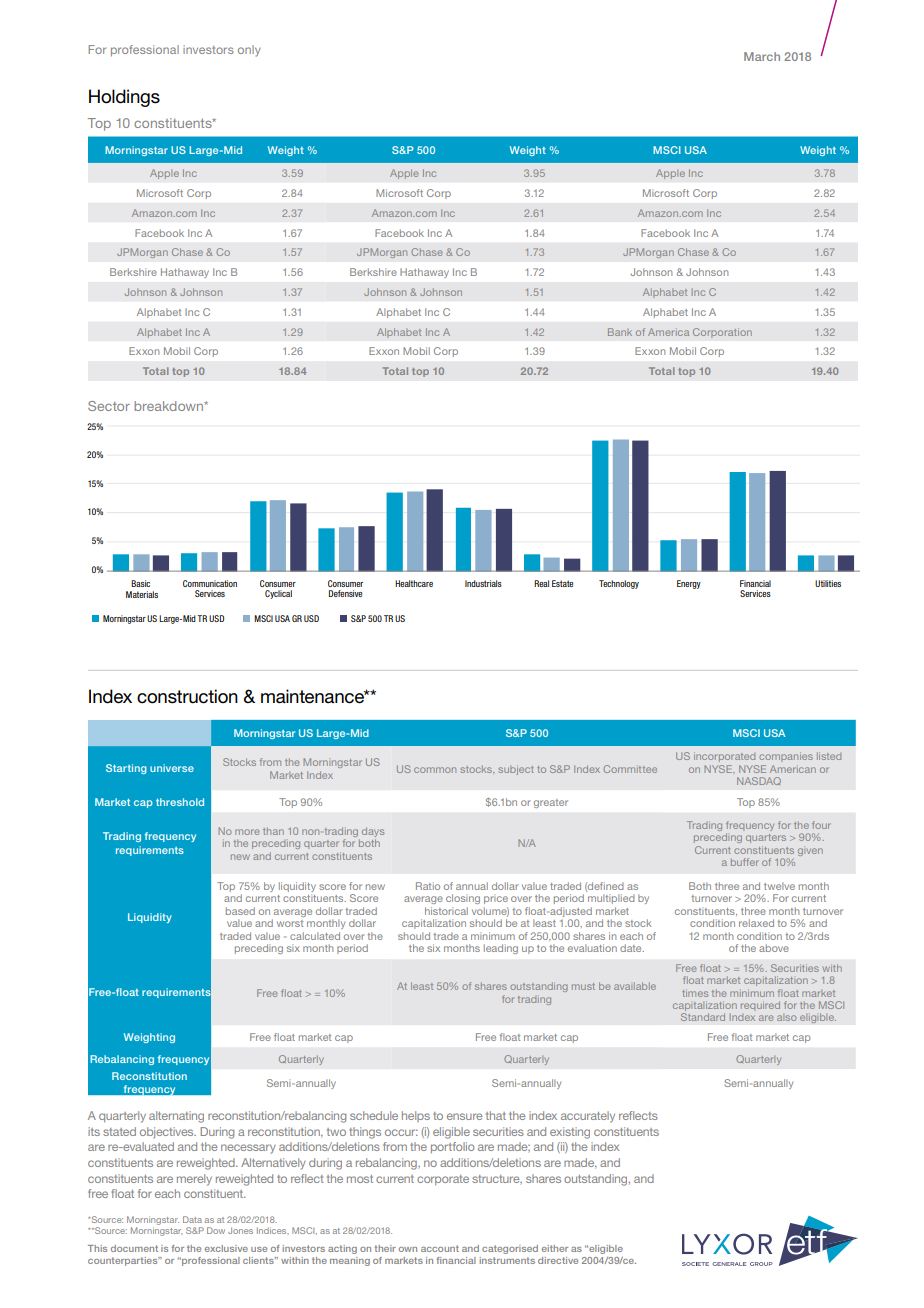 Image resolution: width=924 pixels, height=1308 pixels. I want to click on only, so click(249, 51).
